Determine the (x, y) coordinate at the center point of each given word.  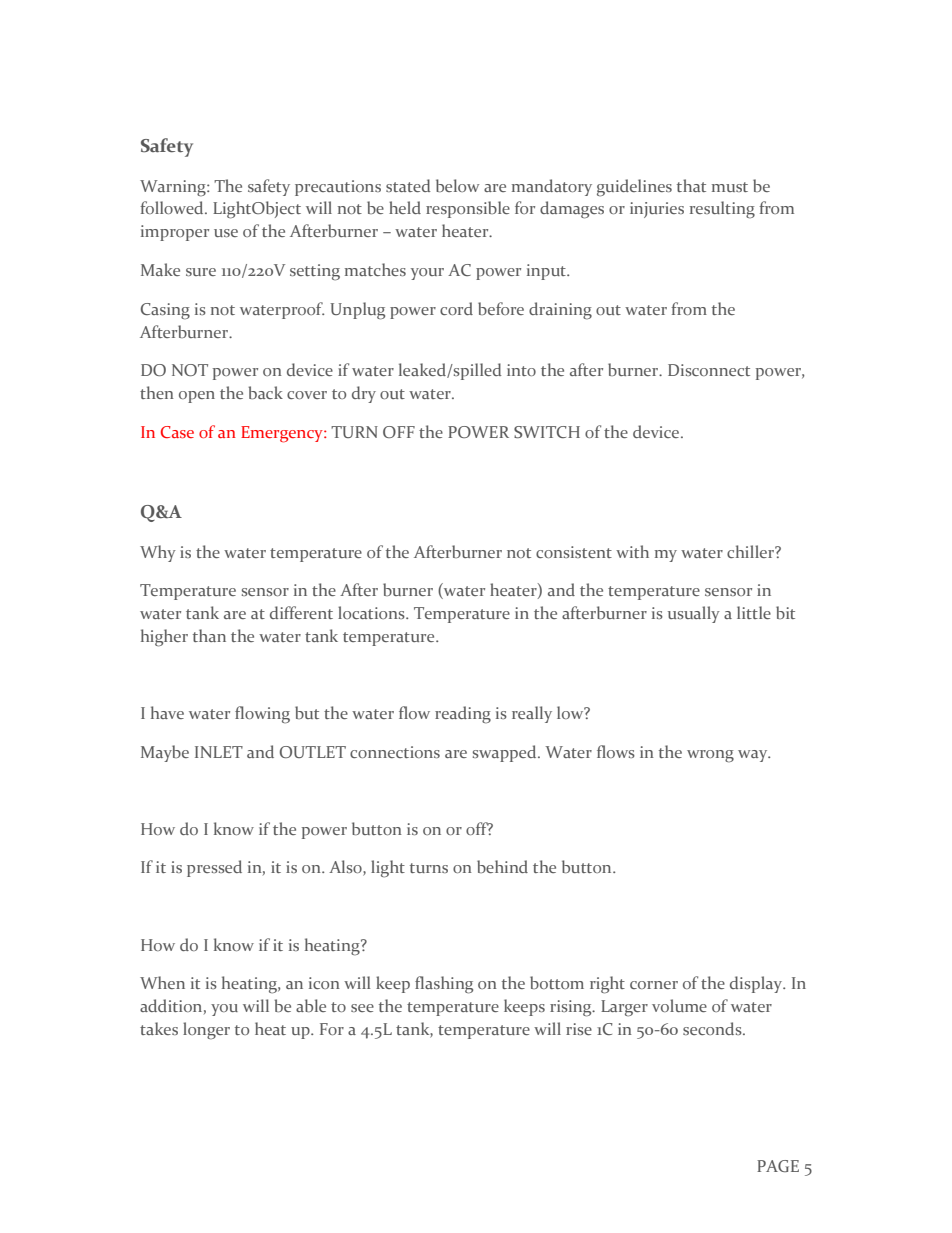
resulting (722, 210)
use (226, 233)
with (632, 551)
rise (579, 1029)
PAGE (778, 1166)
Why (158, 553)
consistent (574, 552)
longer (206, 1031)
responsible (468, 209)
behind (502, 866)
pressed (214, 868)
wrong (710, 756)
